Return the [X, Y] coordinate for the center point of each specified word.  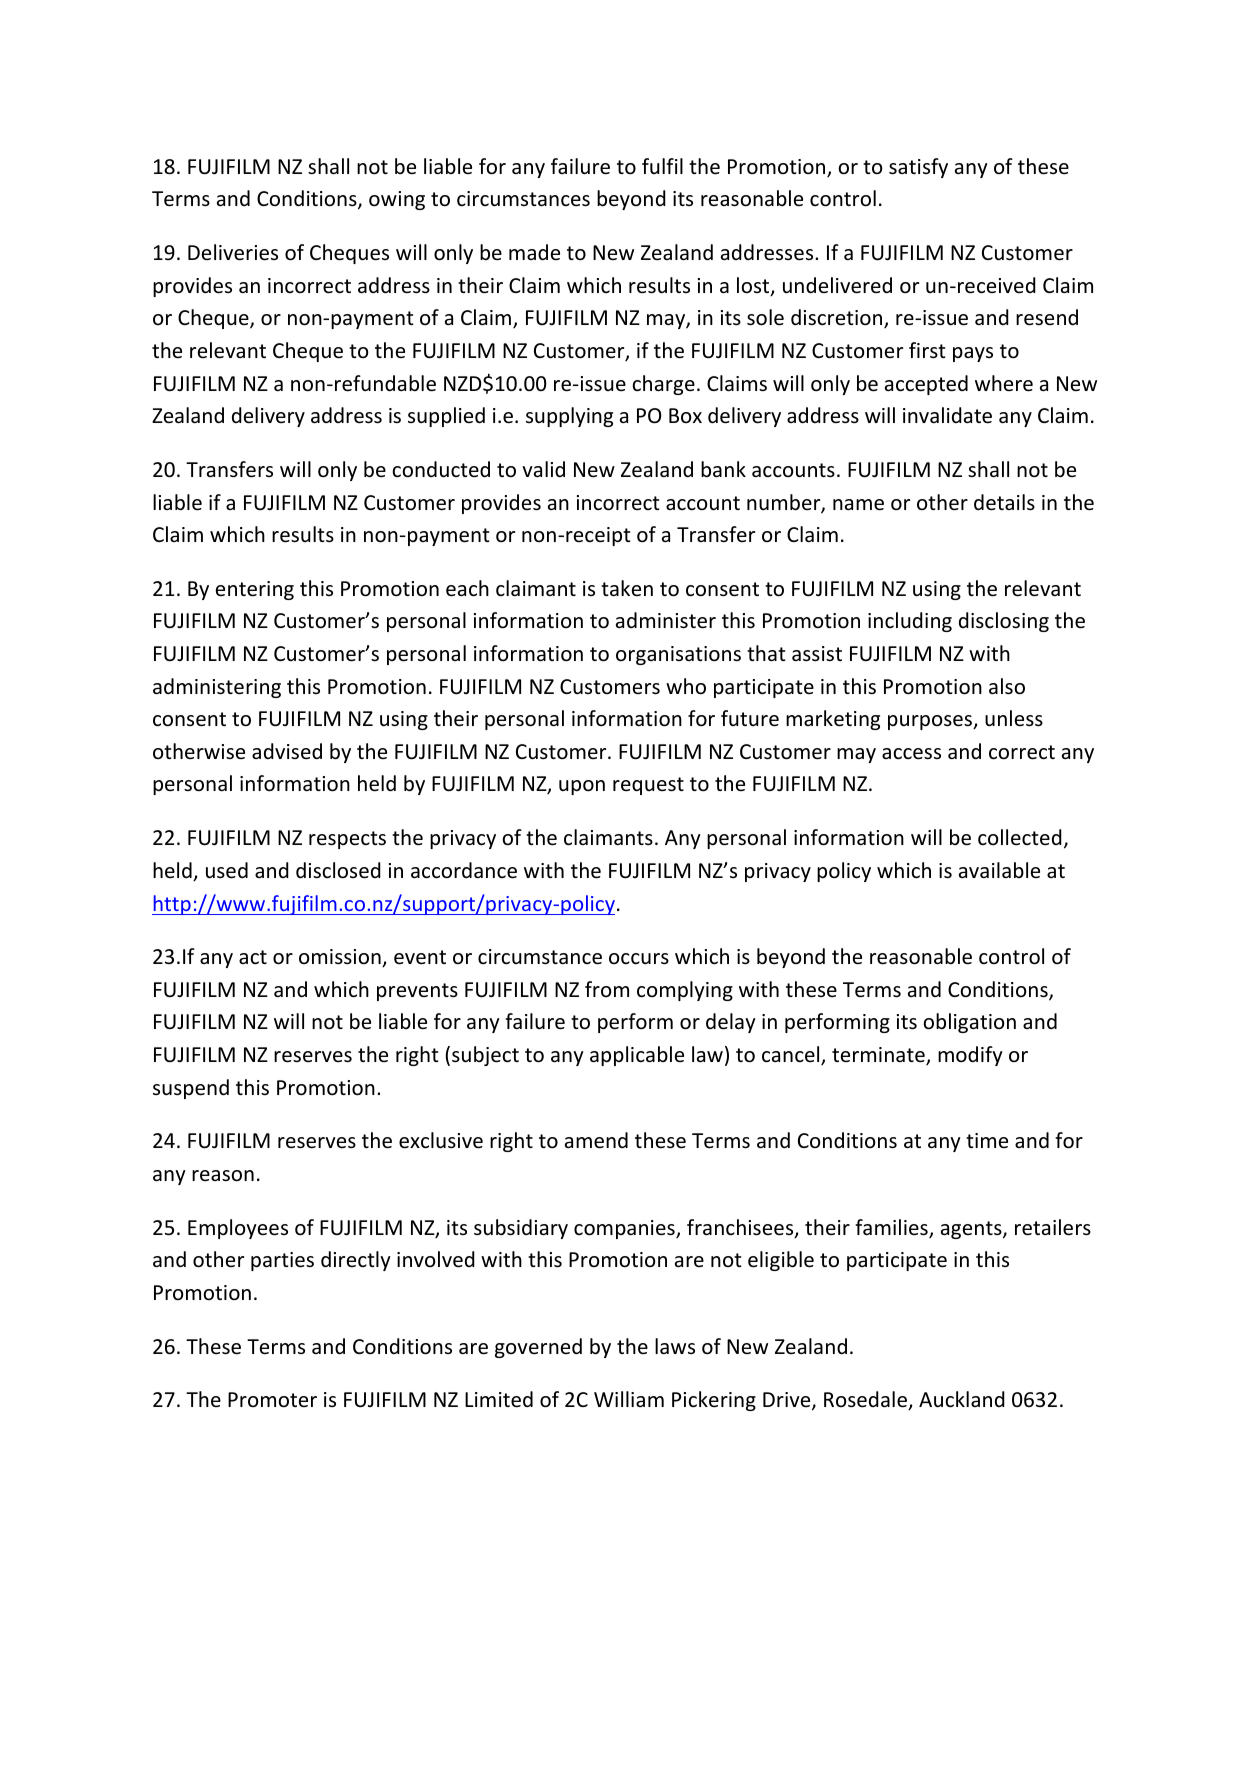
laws [675, 1346]
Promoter [272, 1400]
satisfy [918, 168]
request [648, 786]
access [911, 754]
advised [287, 751]
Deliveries [233, 252]
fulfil [662, 166]
